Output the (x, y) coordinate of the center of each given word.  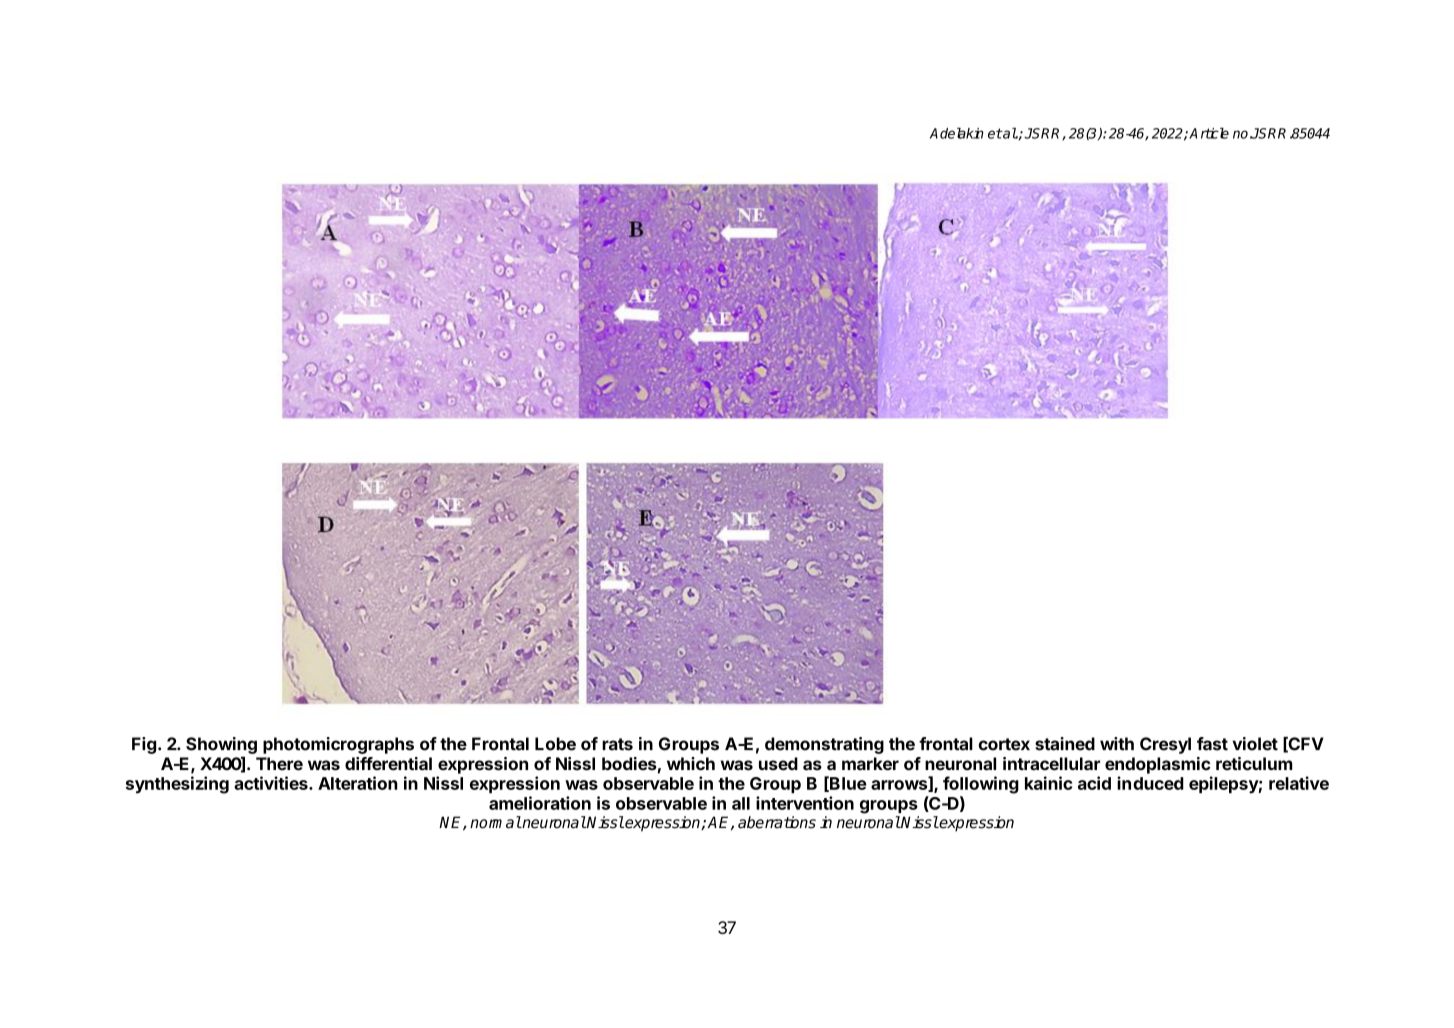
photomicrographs (338, 745)
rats (617, 744)
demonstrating (824, 745)
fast (1212, 744)
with (1117, 744)
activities (272, 783)
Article (1209, 133)
